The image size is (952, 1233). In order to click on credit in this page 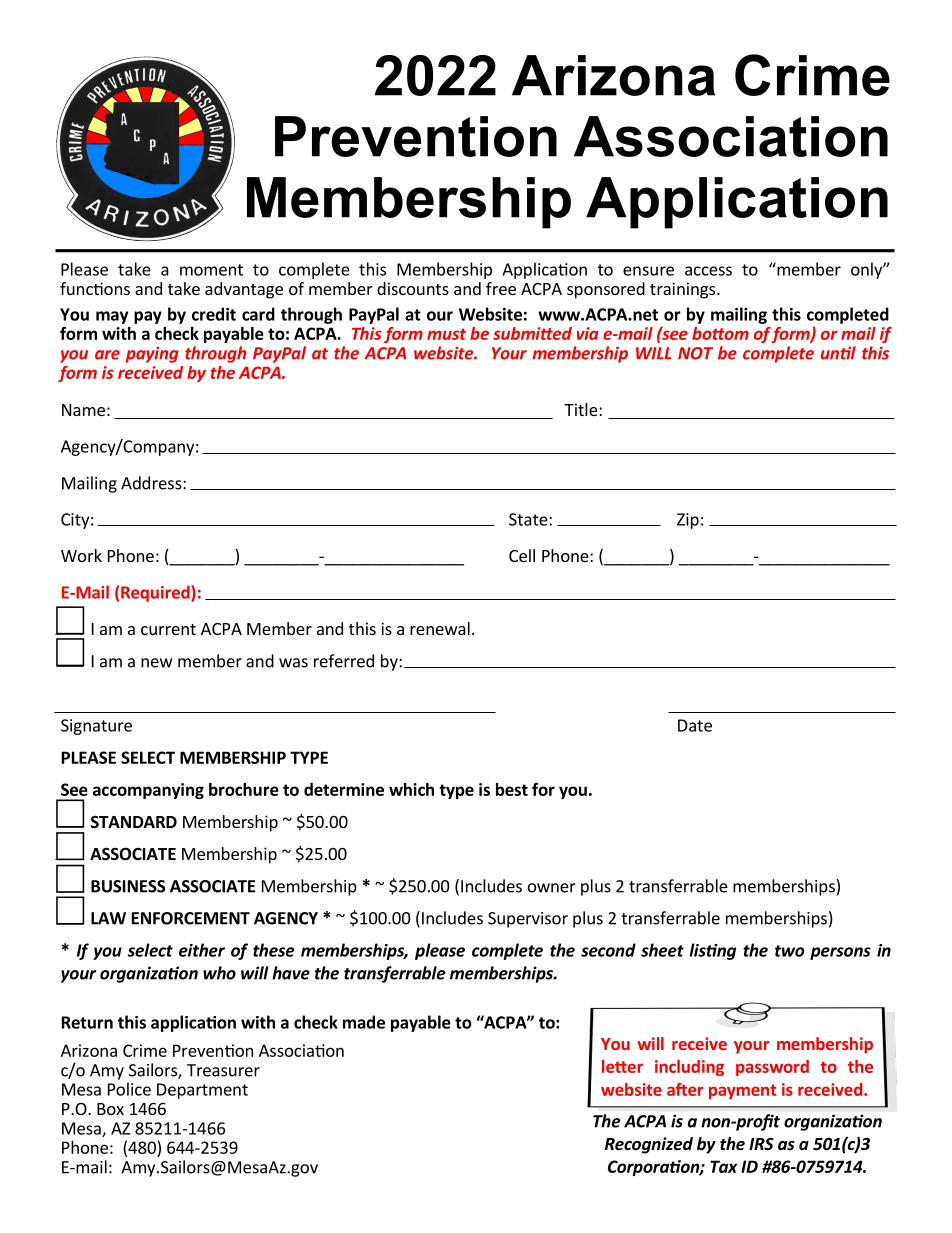, I will do `click(214, 314)`.
